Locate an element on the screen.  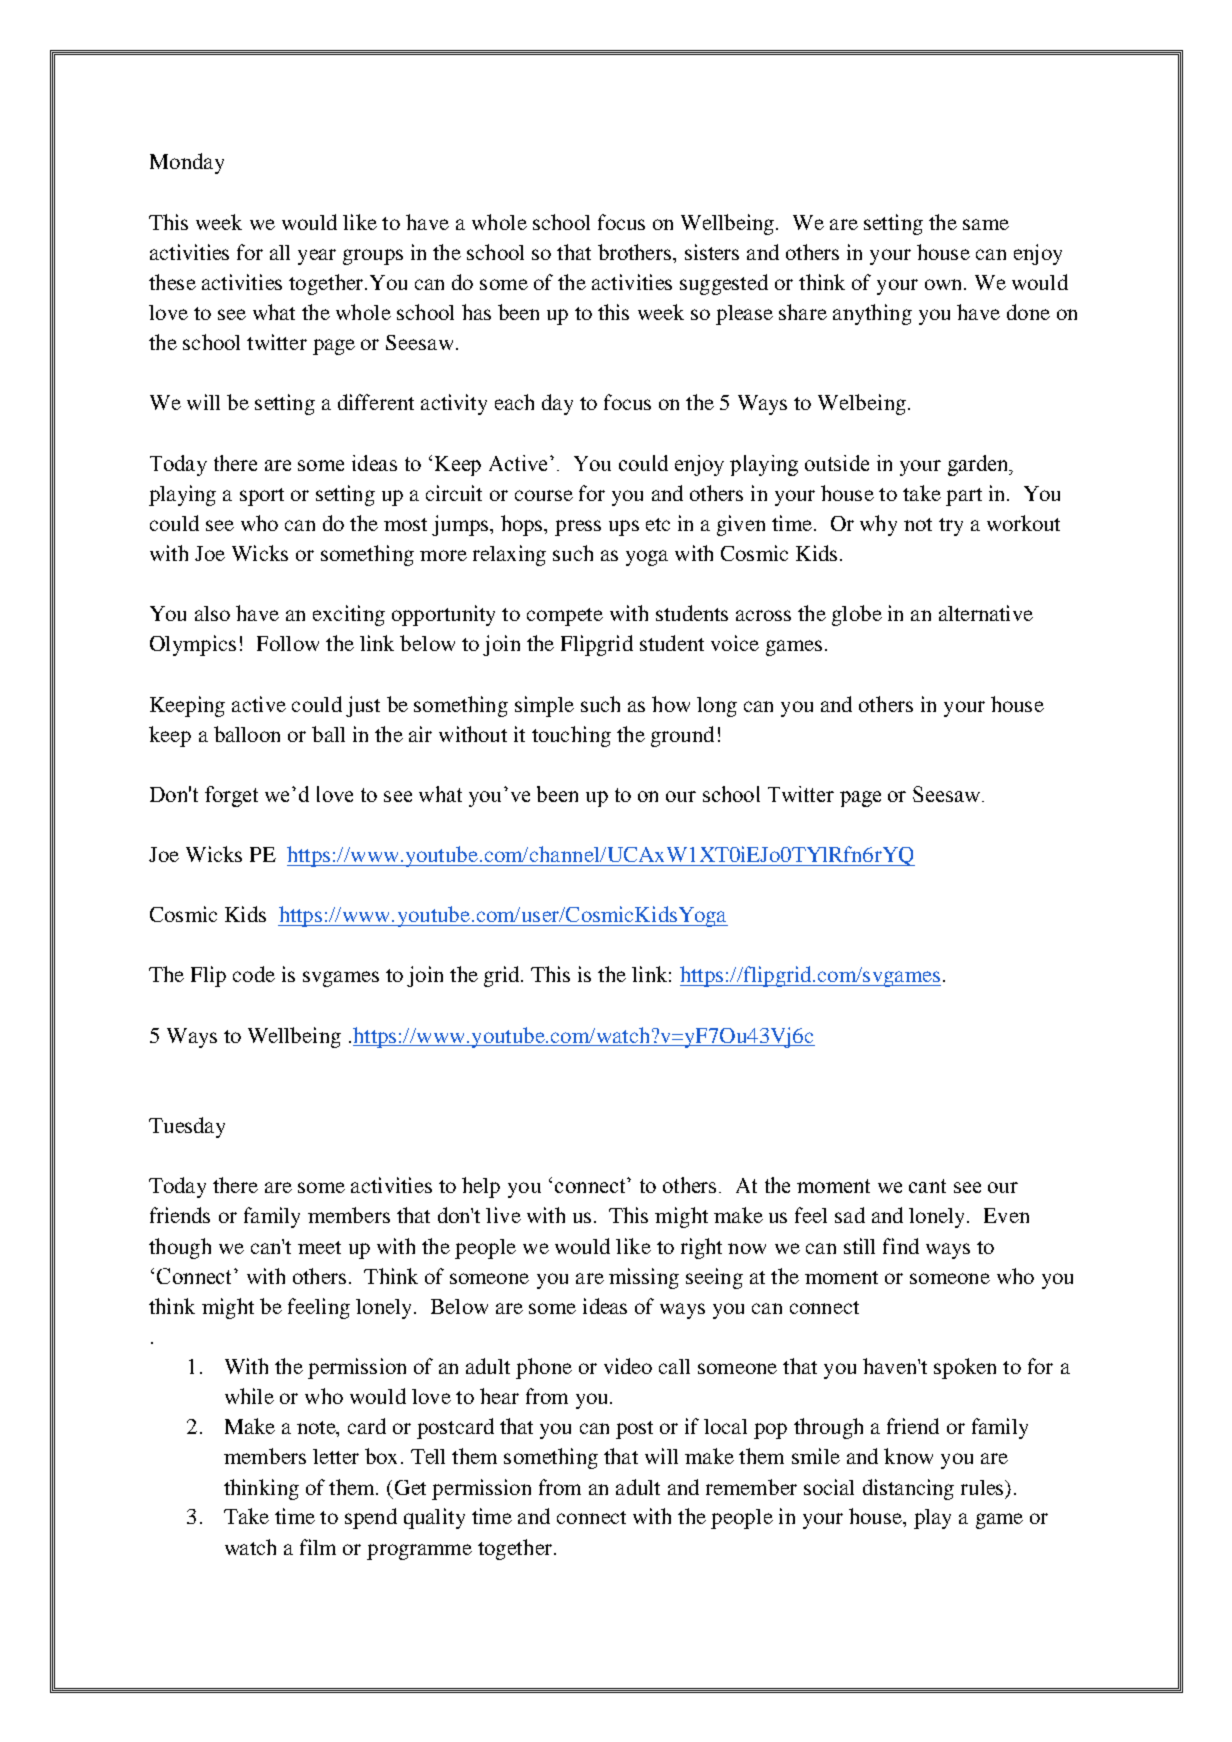
film is located at coordinates (318, 1547).
